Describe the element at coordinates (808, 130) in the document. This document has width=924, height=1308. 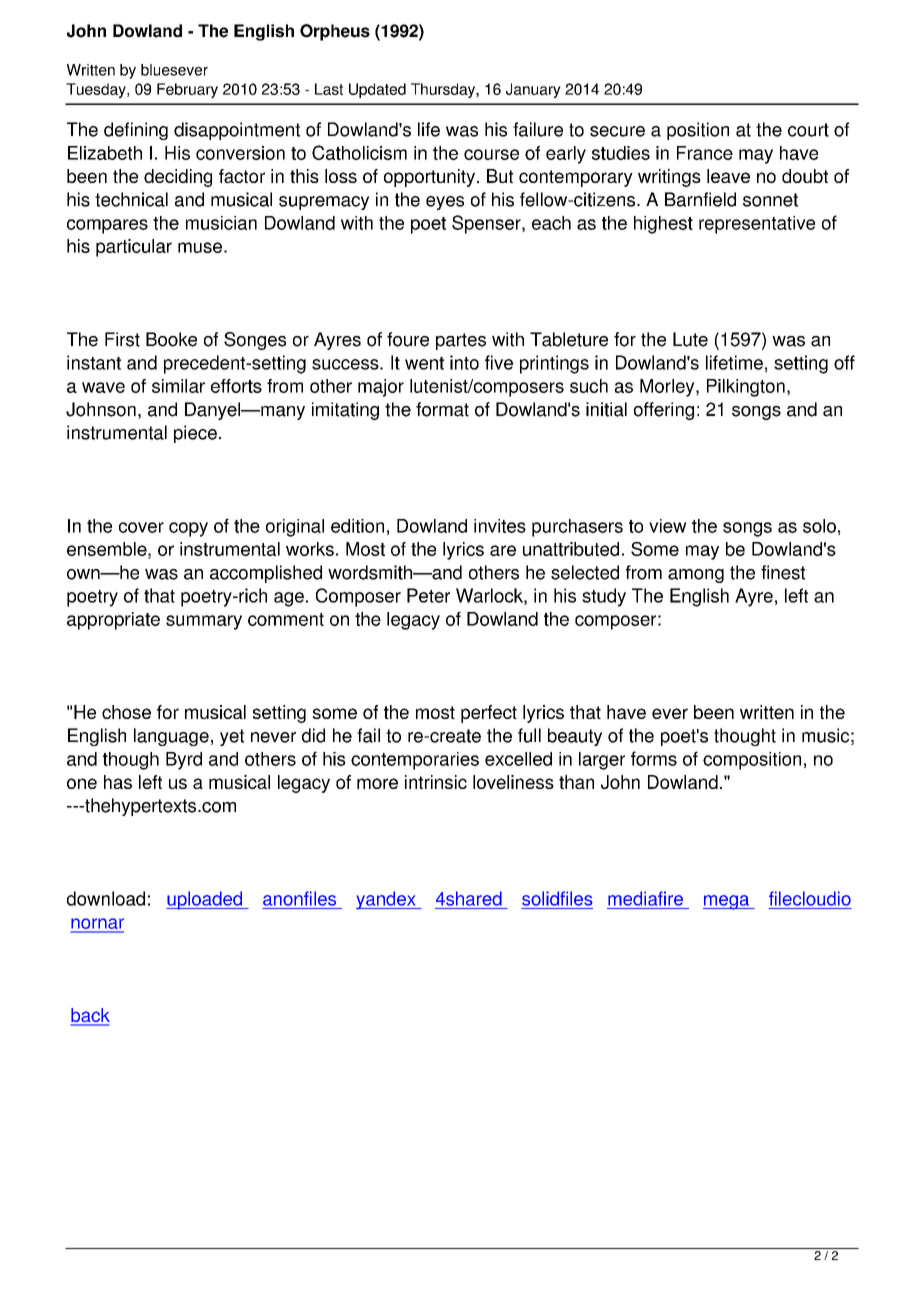
I see `court` at that location.
